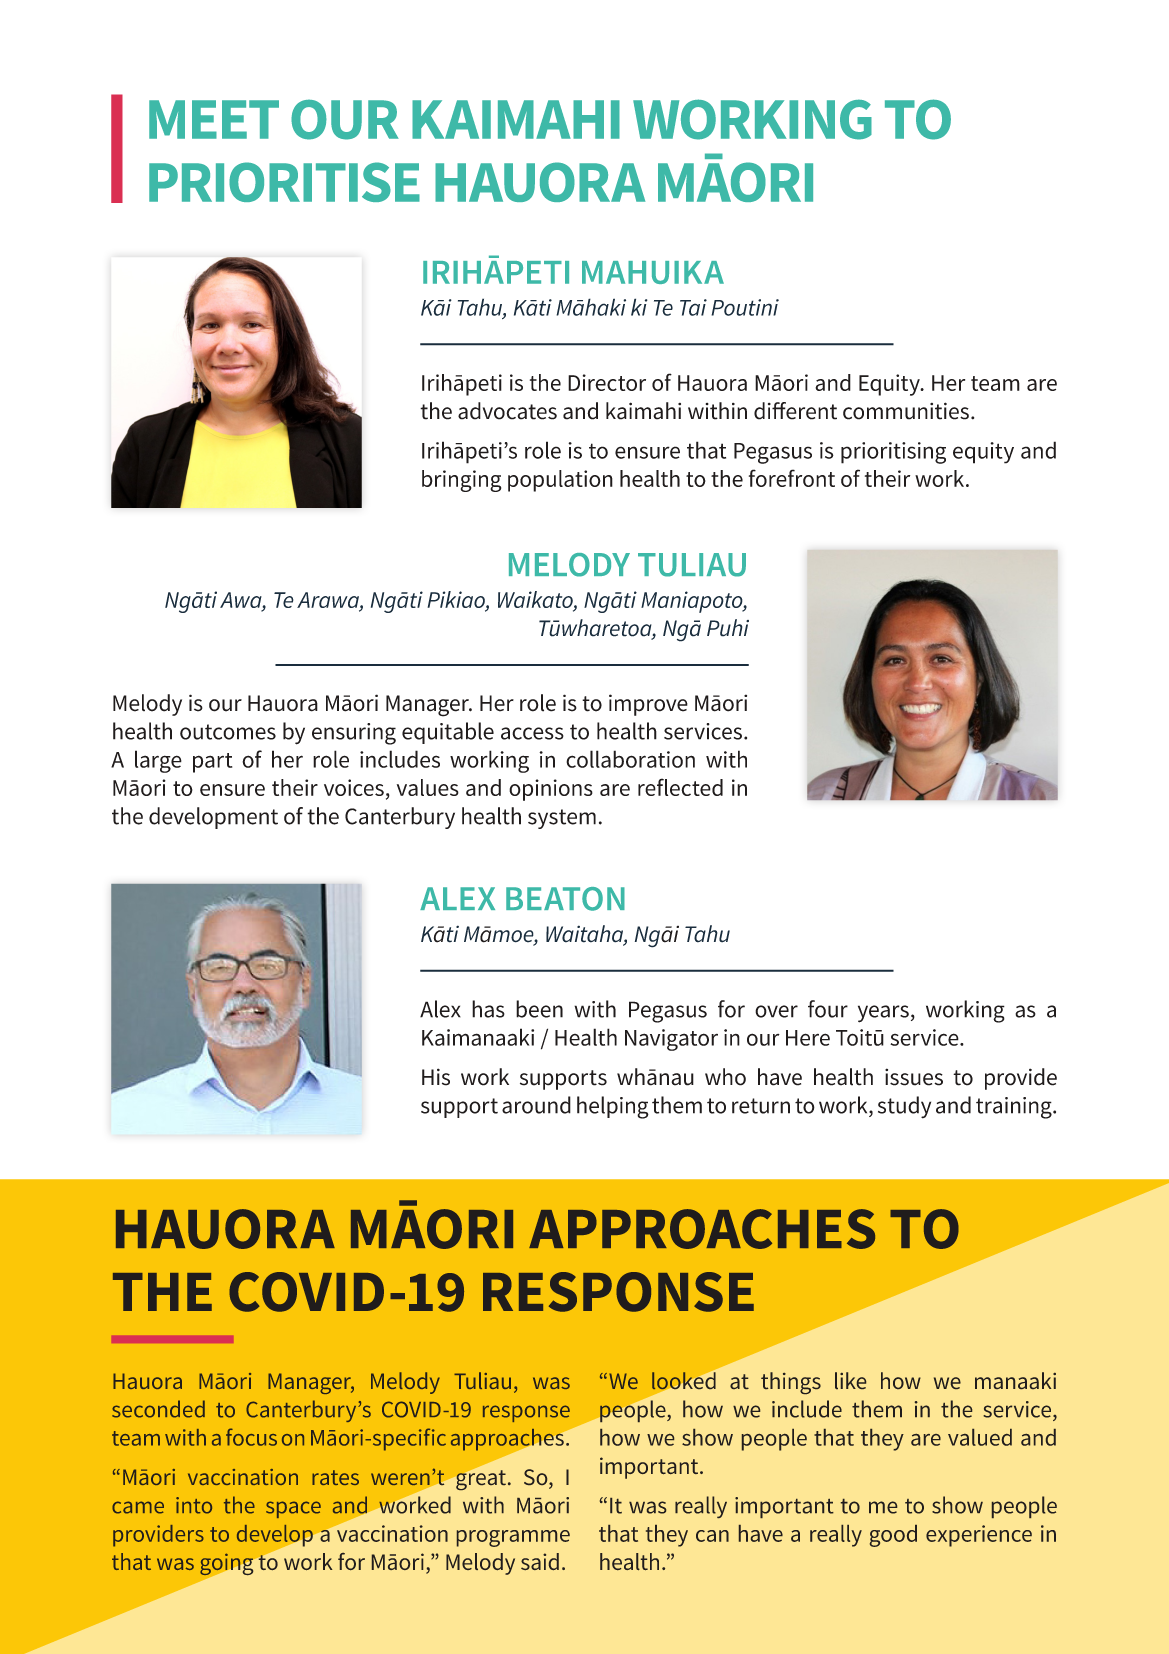 Image resolution: width=1169 pixels, height=1654 pixels. I want to click on system, so click(562, 819).
